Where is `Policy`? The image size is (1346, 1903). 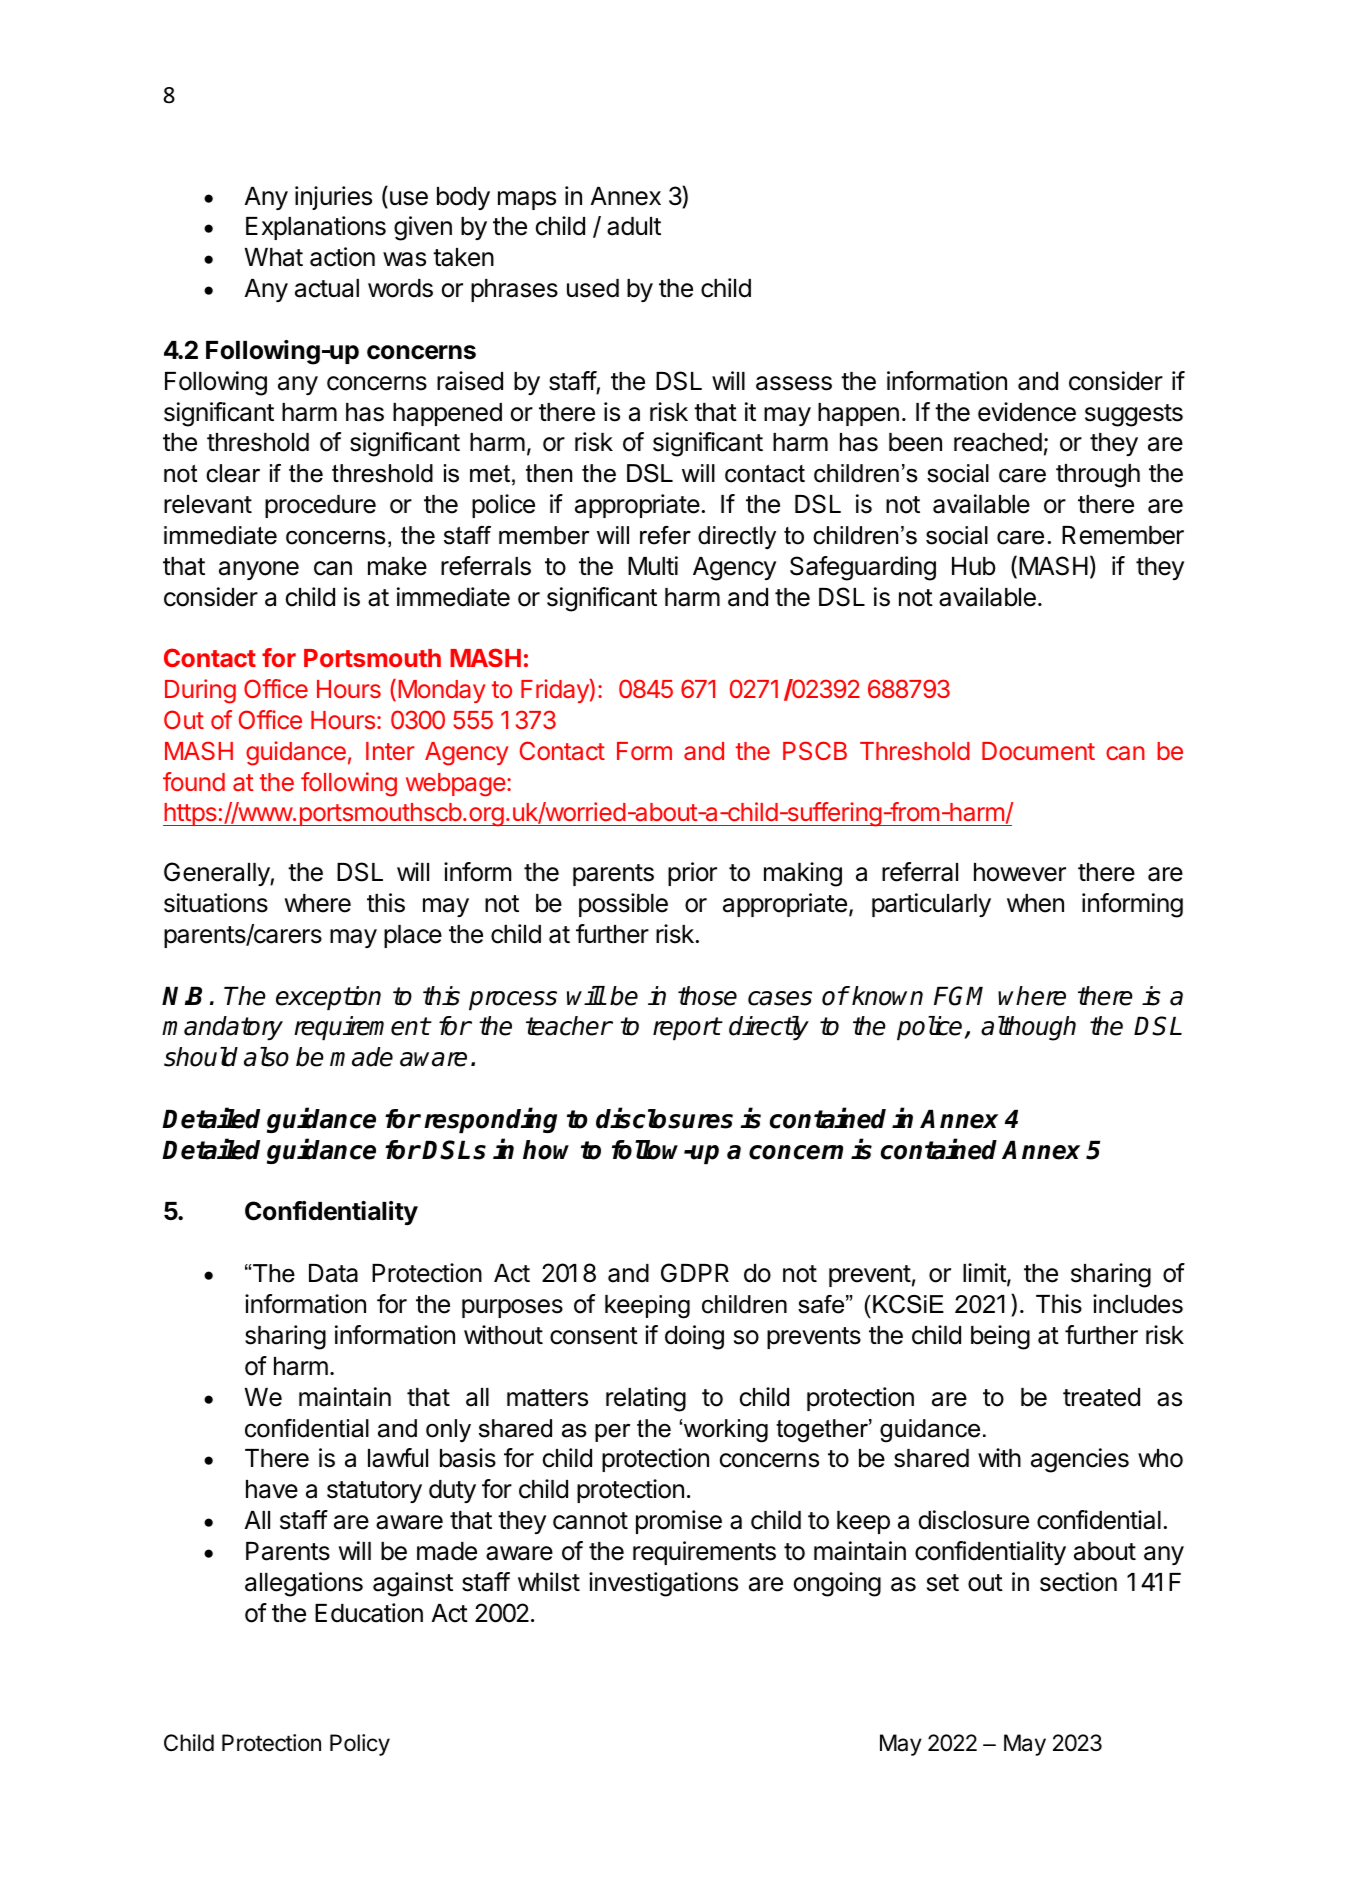 Policy is located at coordinates (360, 1745).
